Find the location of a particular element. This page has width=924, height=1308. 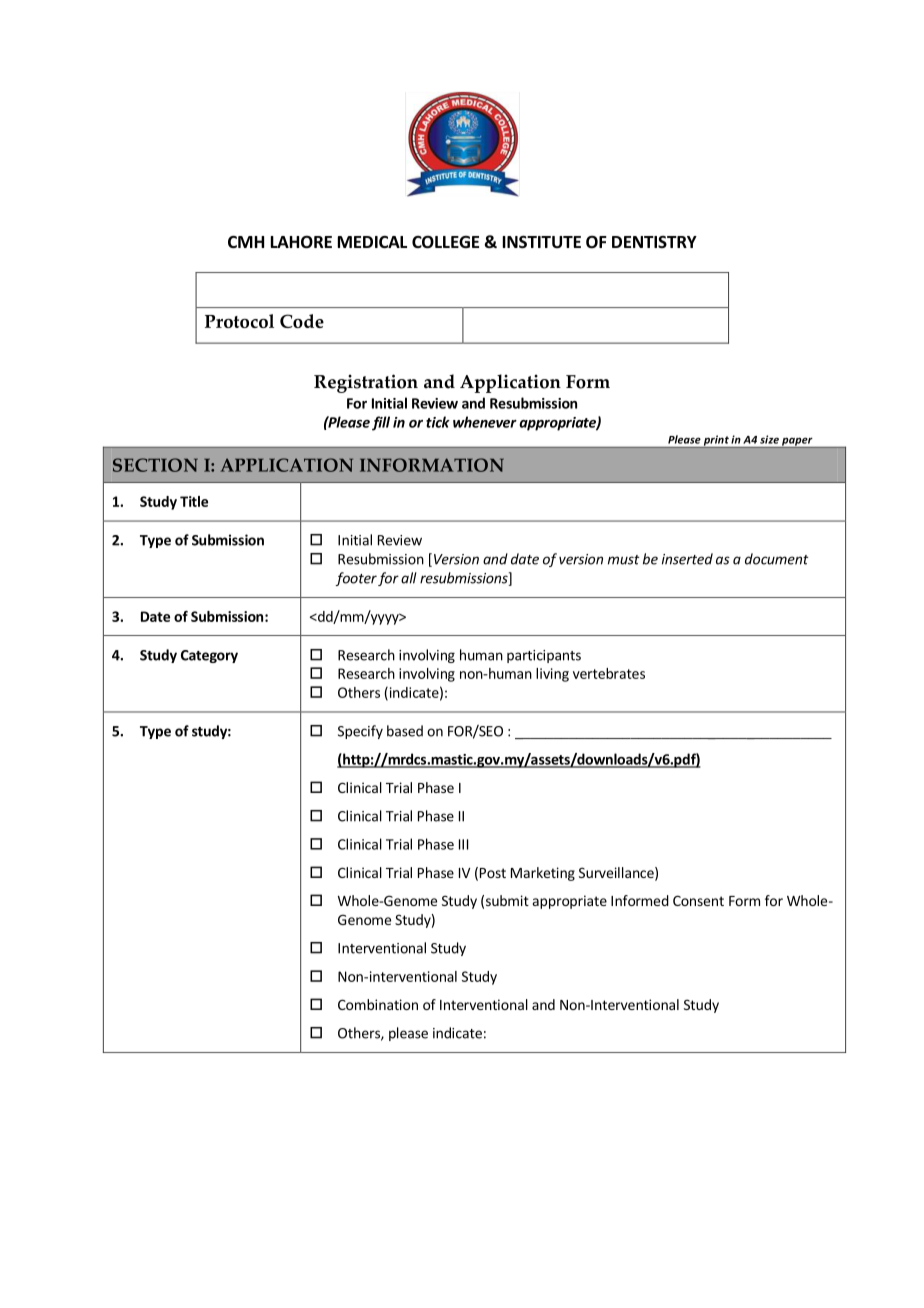

print is located at coordinates (716, 441).
